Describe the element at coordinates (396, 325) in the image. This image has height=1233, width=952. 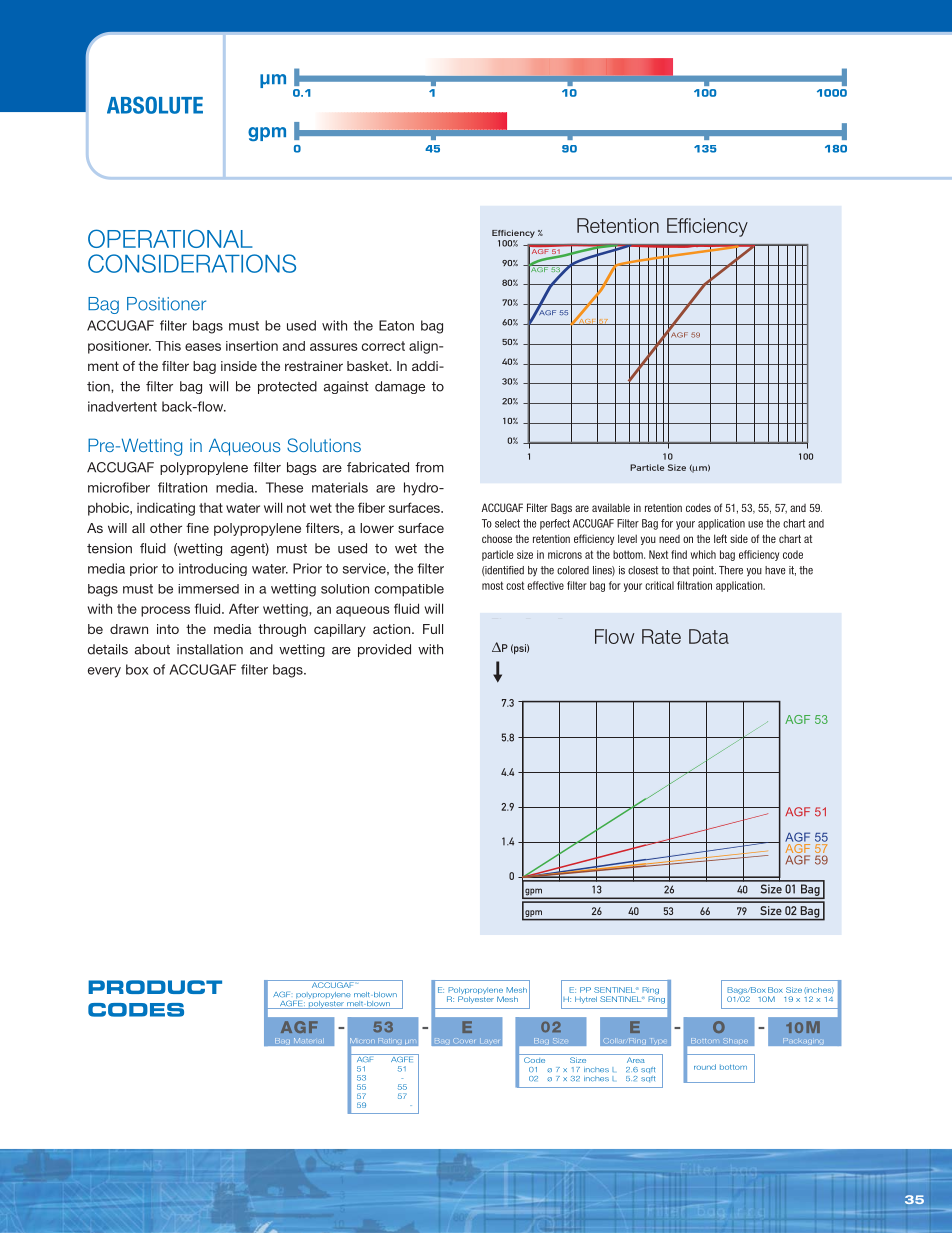
I see `Eaton` at that location.
